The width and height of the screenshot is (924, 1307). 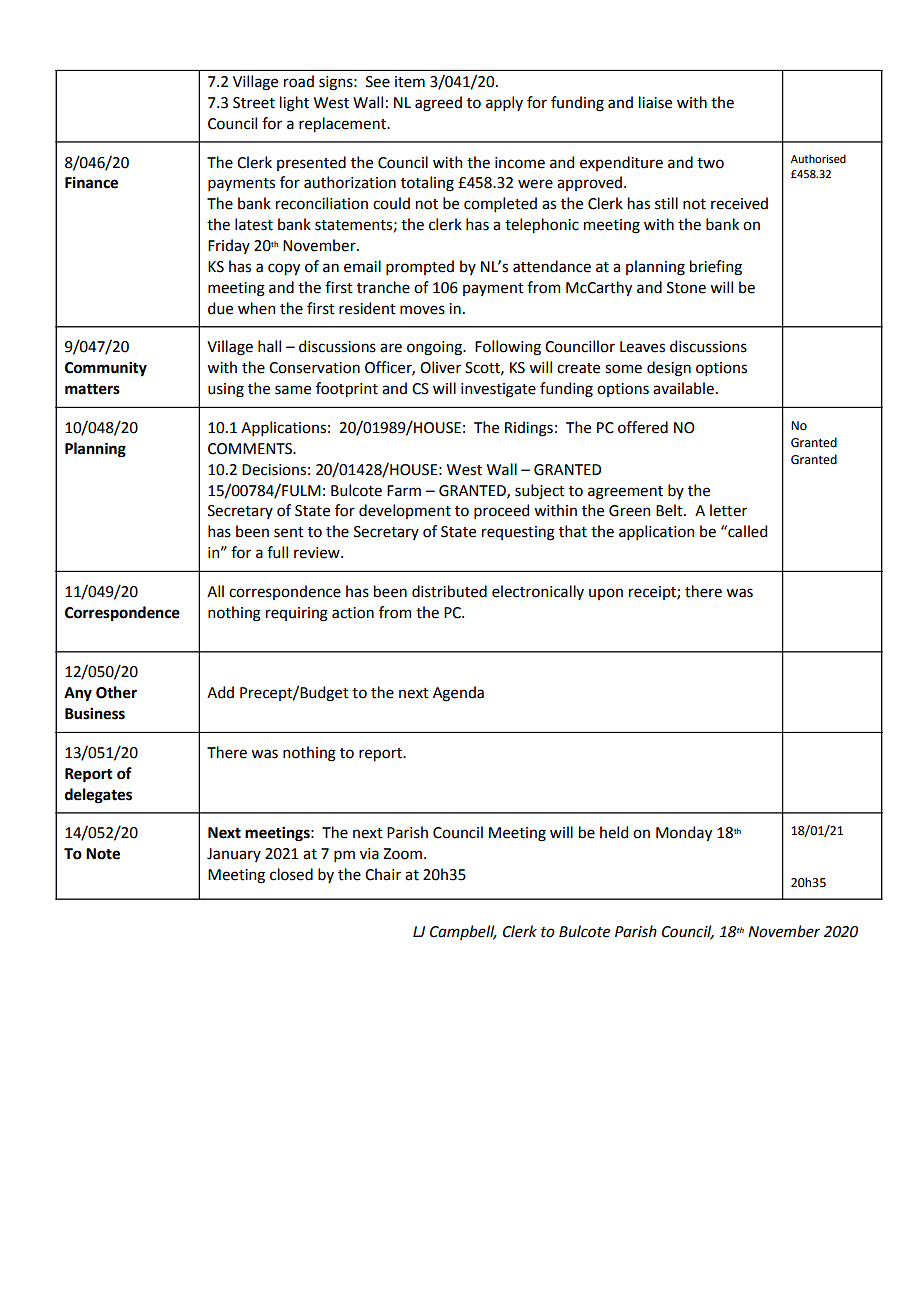 I want to click on liaise, so click(x=655, y=102).
